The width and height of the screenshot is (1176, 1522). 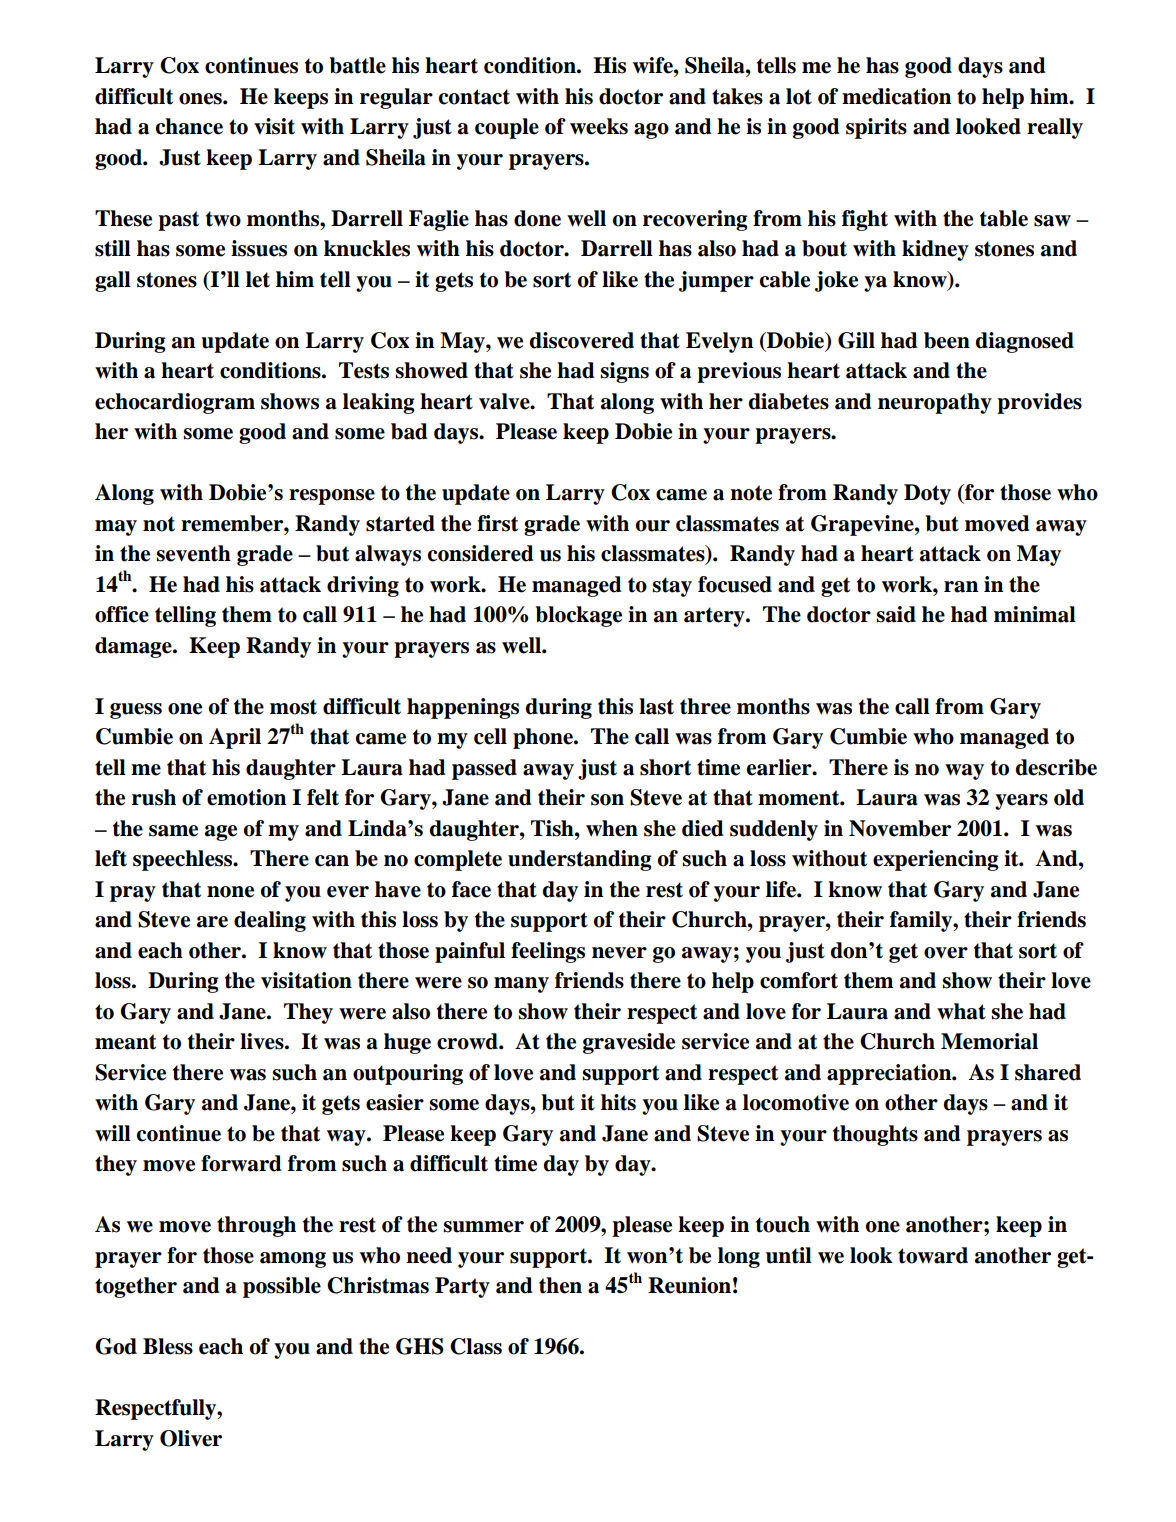 I want to click on April, so click(x=235, y=738).
